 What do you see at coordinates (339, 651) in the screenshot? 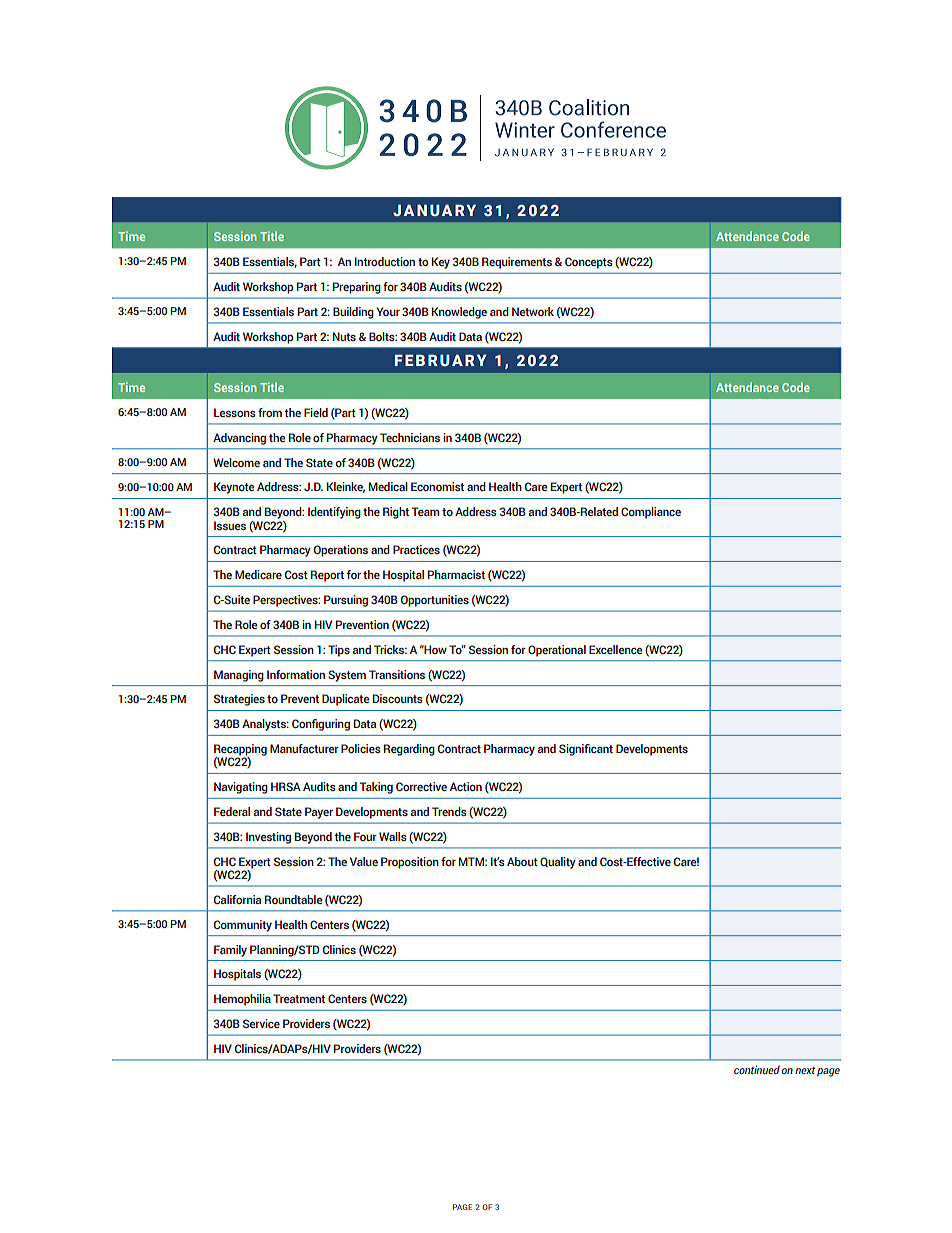
I see `Tips` at bounding box center [339, 651].
